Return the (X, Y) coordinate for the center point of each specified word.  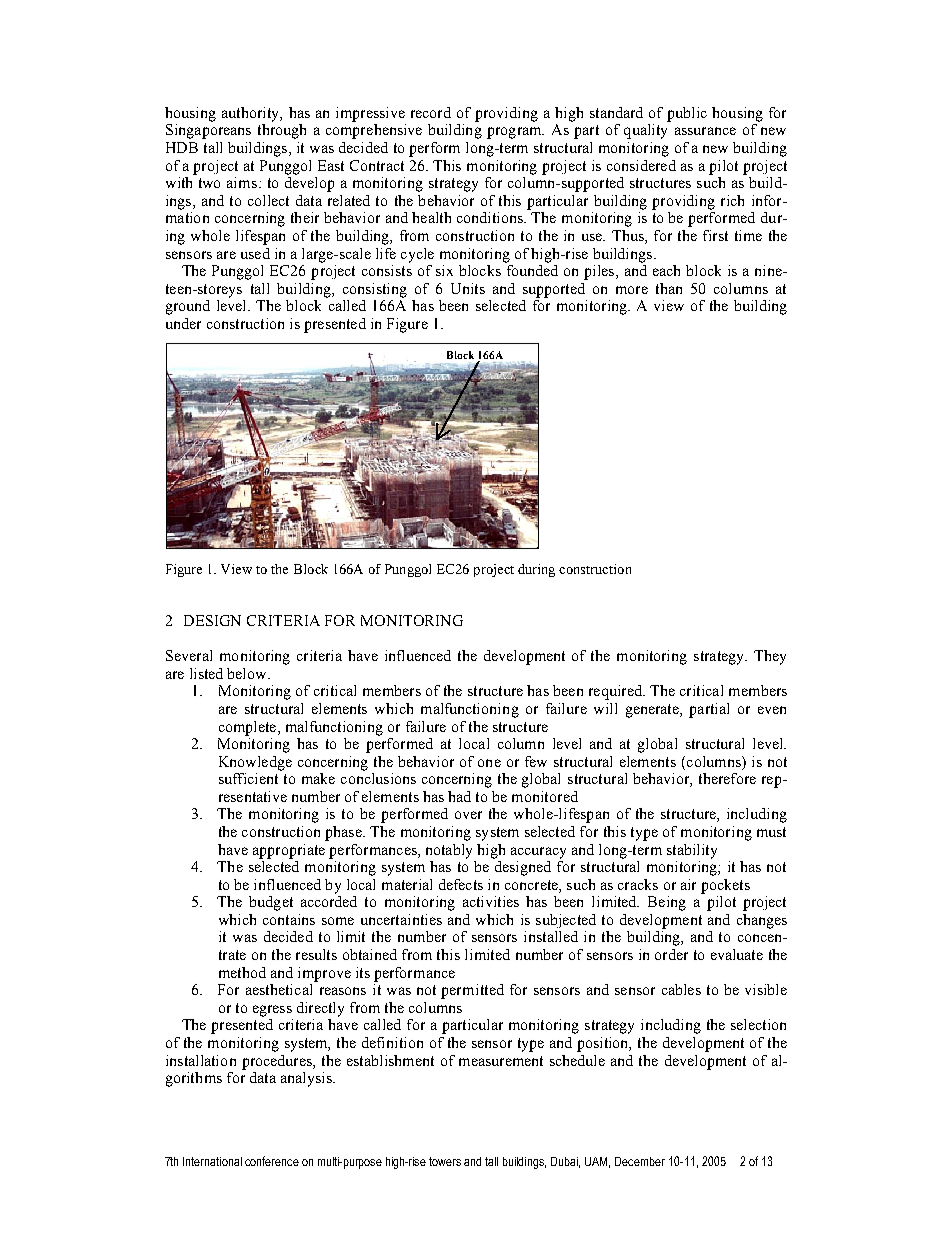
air (688, 884)
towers (445, 1161)
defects (461, 884)
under (183, 323)
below (248, 673)
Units (468, 288)
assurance (705, 131)
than (669, 288)
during (536, 570)
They (770, 657)
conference (272, 1161)
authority (251, 114)
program (515, 133)
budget (271, 903)
